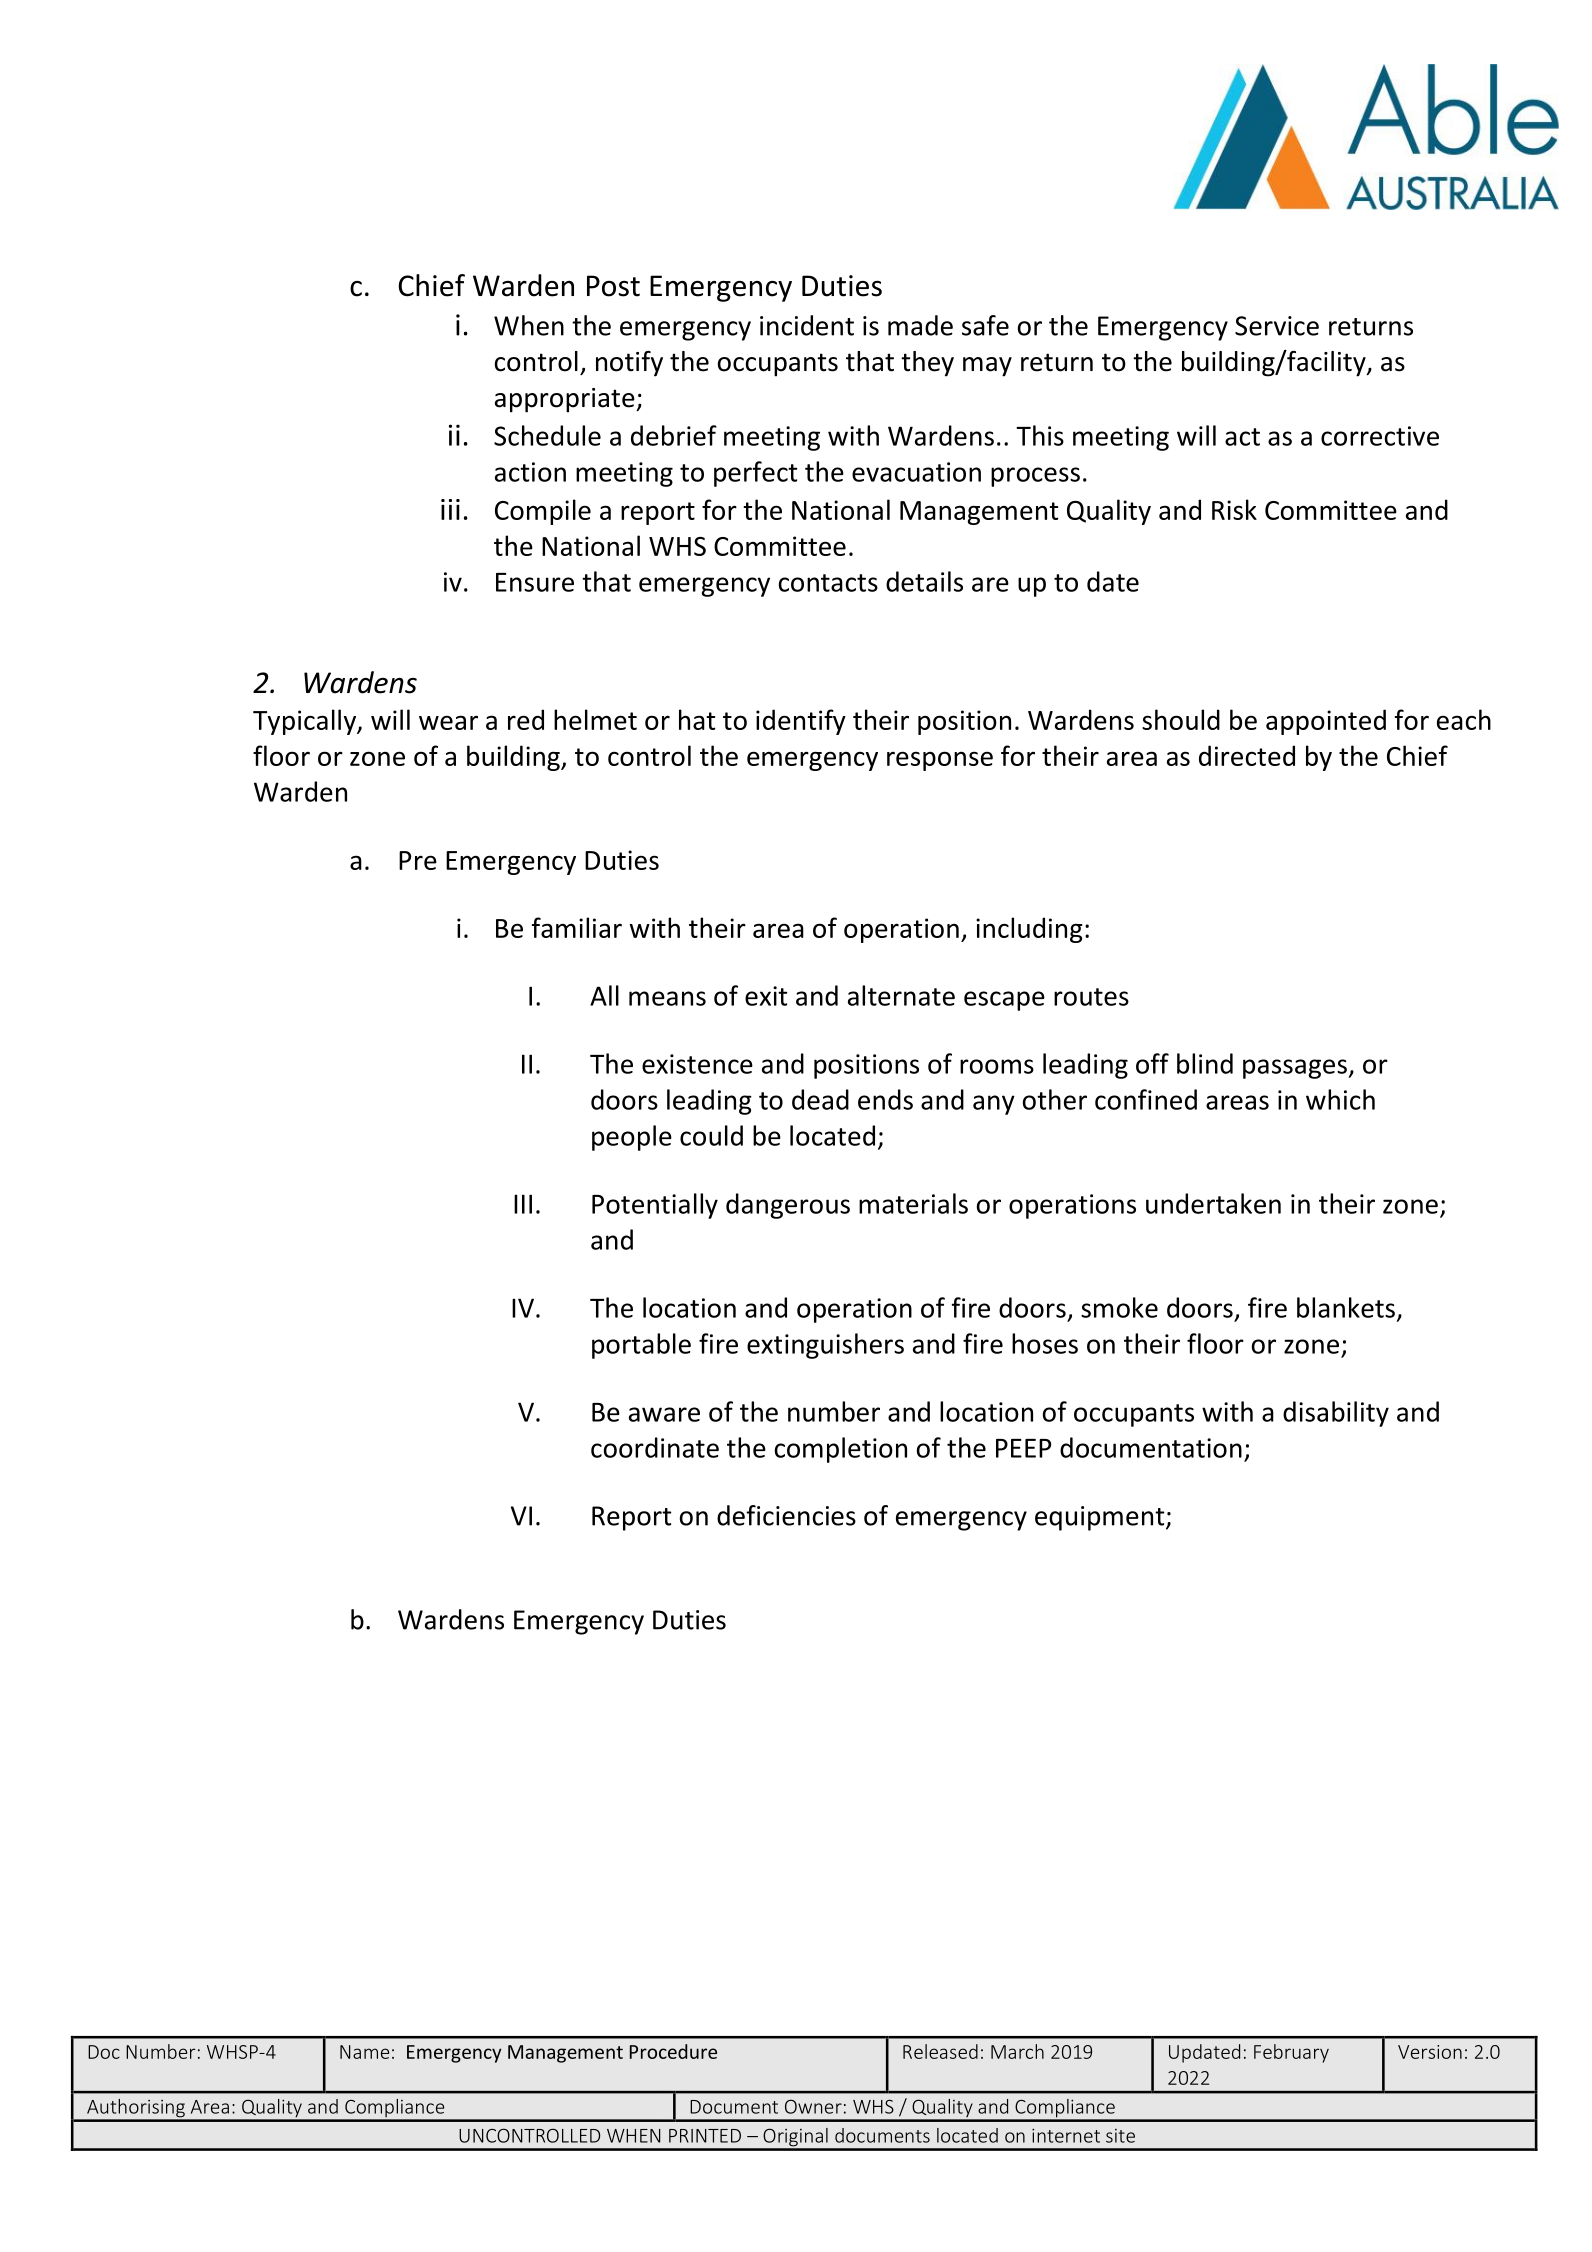 This screenshot has height=2252, width=1592. I want to click on wear, so click(448, 722).
